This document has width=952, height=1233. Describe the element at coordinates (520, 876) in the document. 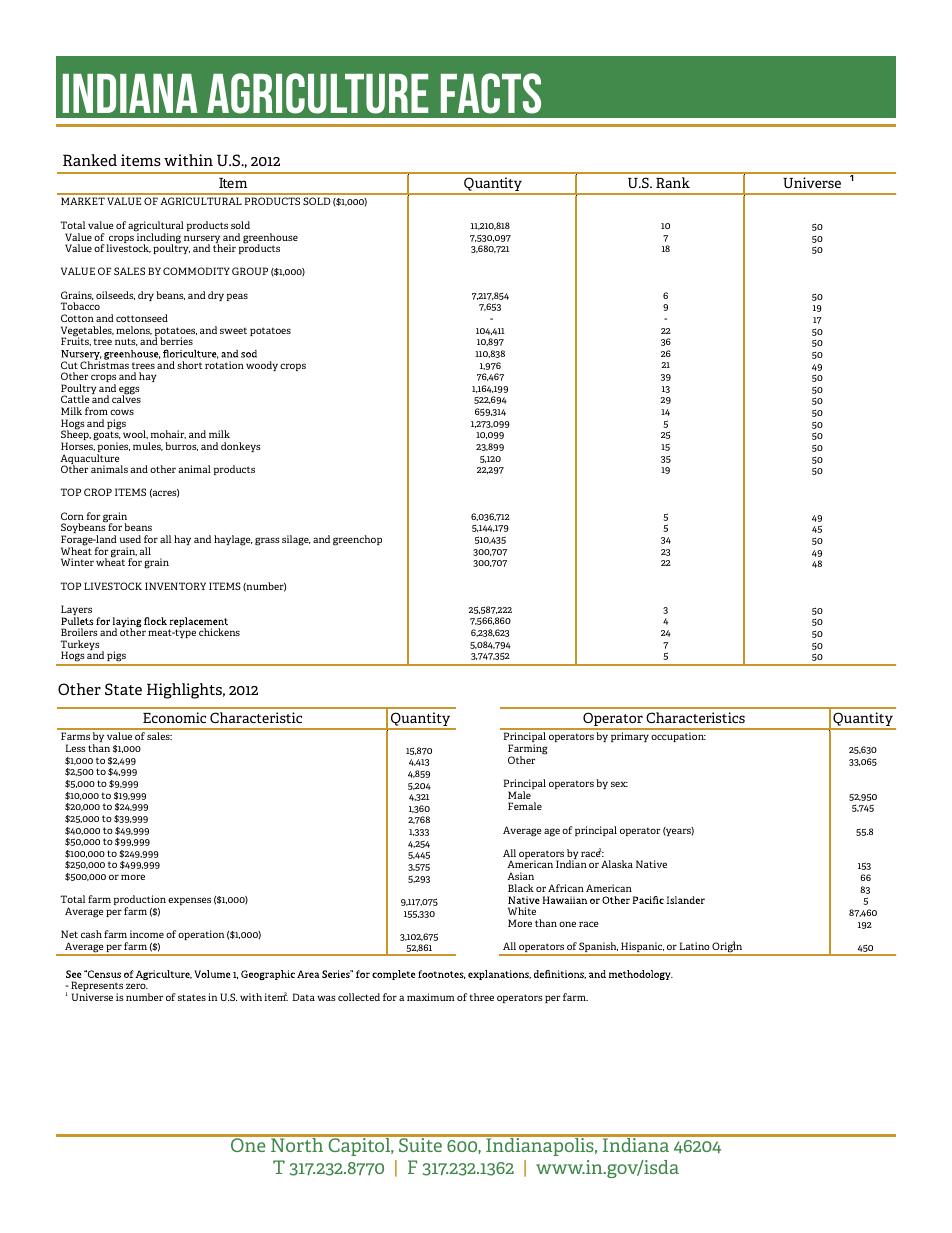

I see `Asian` at that location.
